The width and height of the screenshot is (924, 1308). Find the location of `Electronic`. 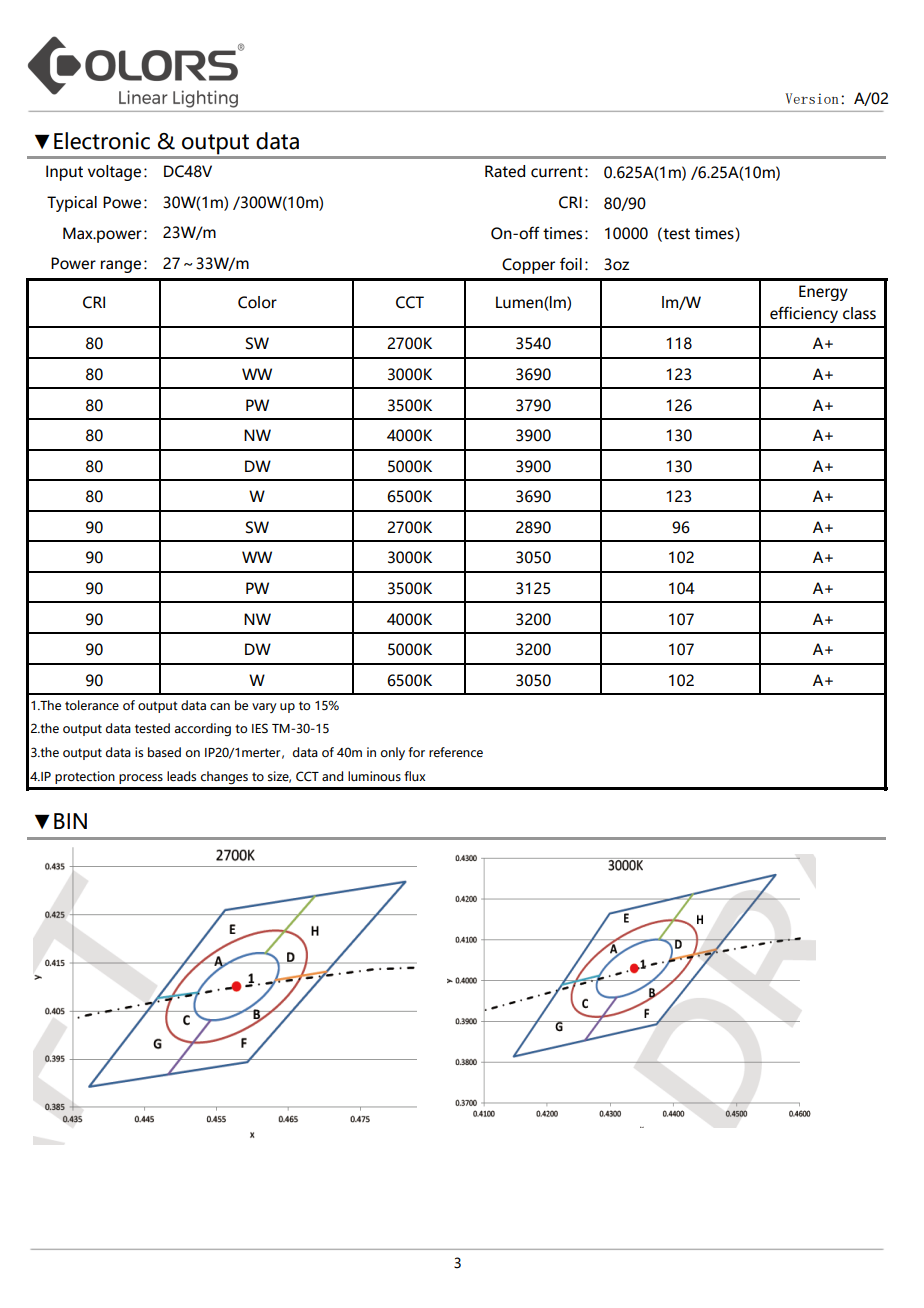

Electronic is located at coordinates (102, 141).
